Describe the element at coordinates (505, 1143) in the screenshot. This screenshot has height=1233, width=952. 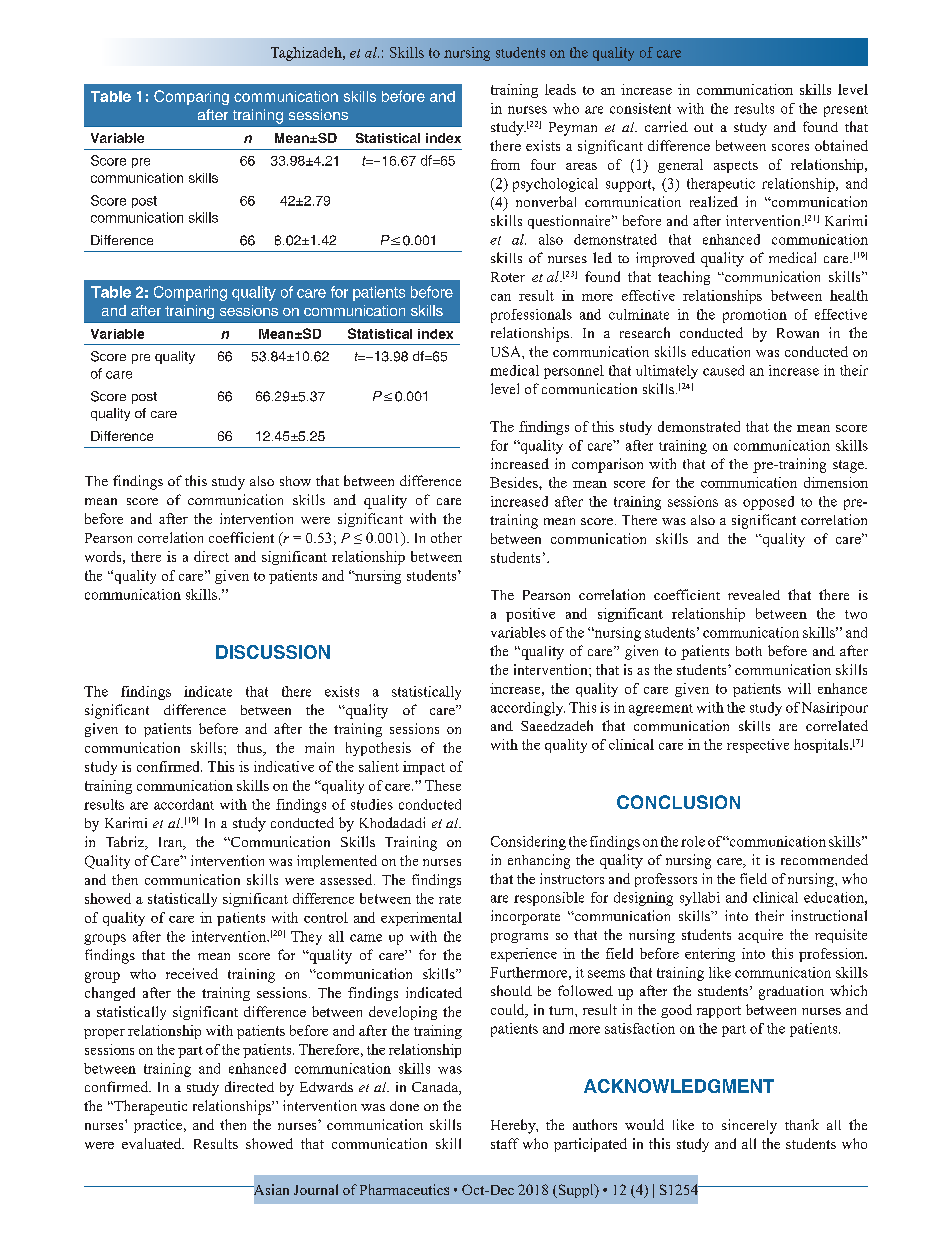
I see `staff` at that location.
